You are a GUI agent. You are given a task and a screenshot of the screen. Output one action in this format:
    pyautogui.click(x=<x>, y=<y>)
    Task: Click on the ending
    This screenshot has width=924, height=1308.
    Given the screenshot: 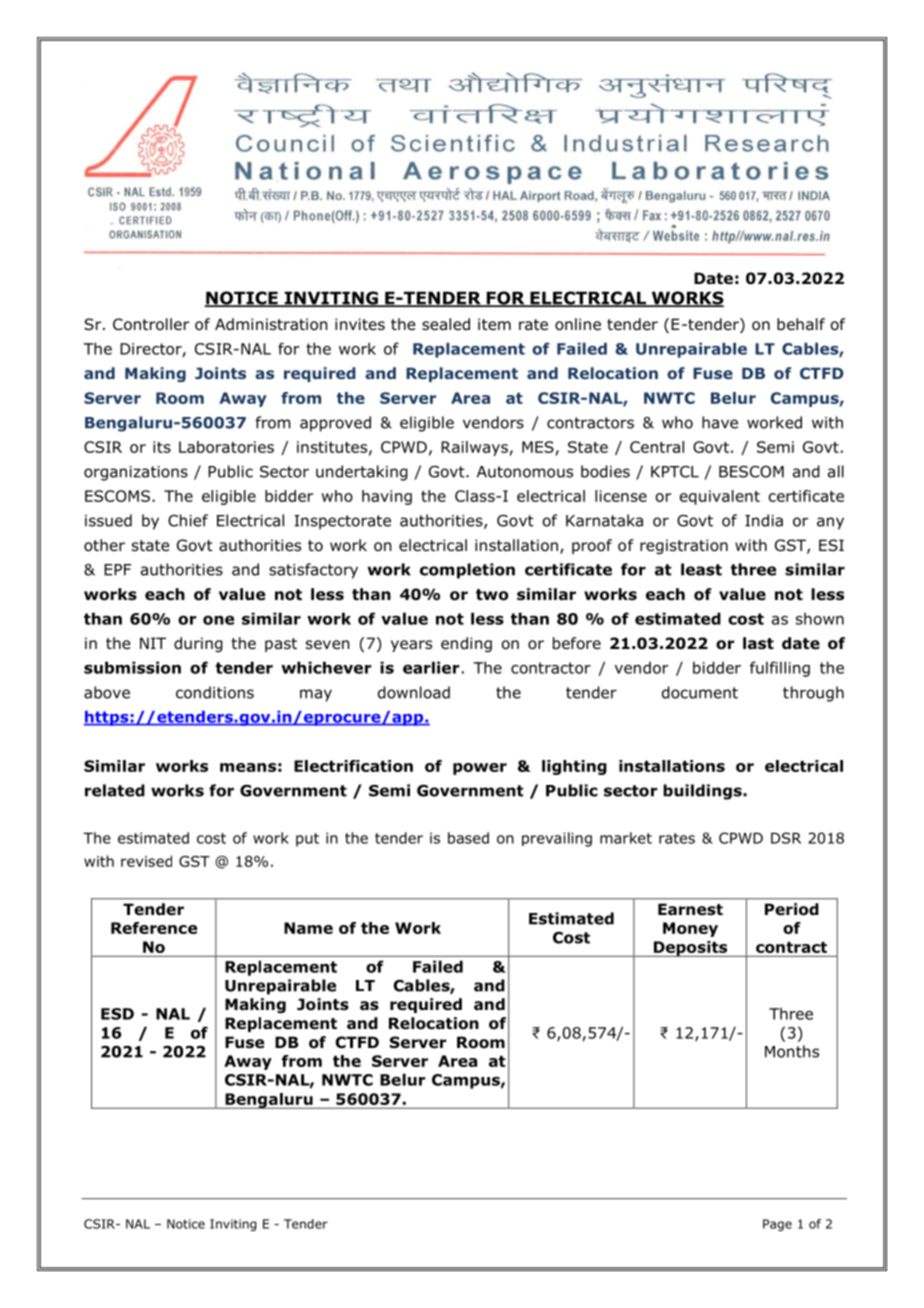 What is the action you would take?
    pyautogui.click(x=466, y=644)
